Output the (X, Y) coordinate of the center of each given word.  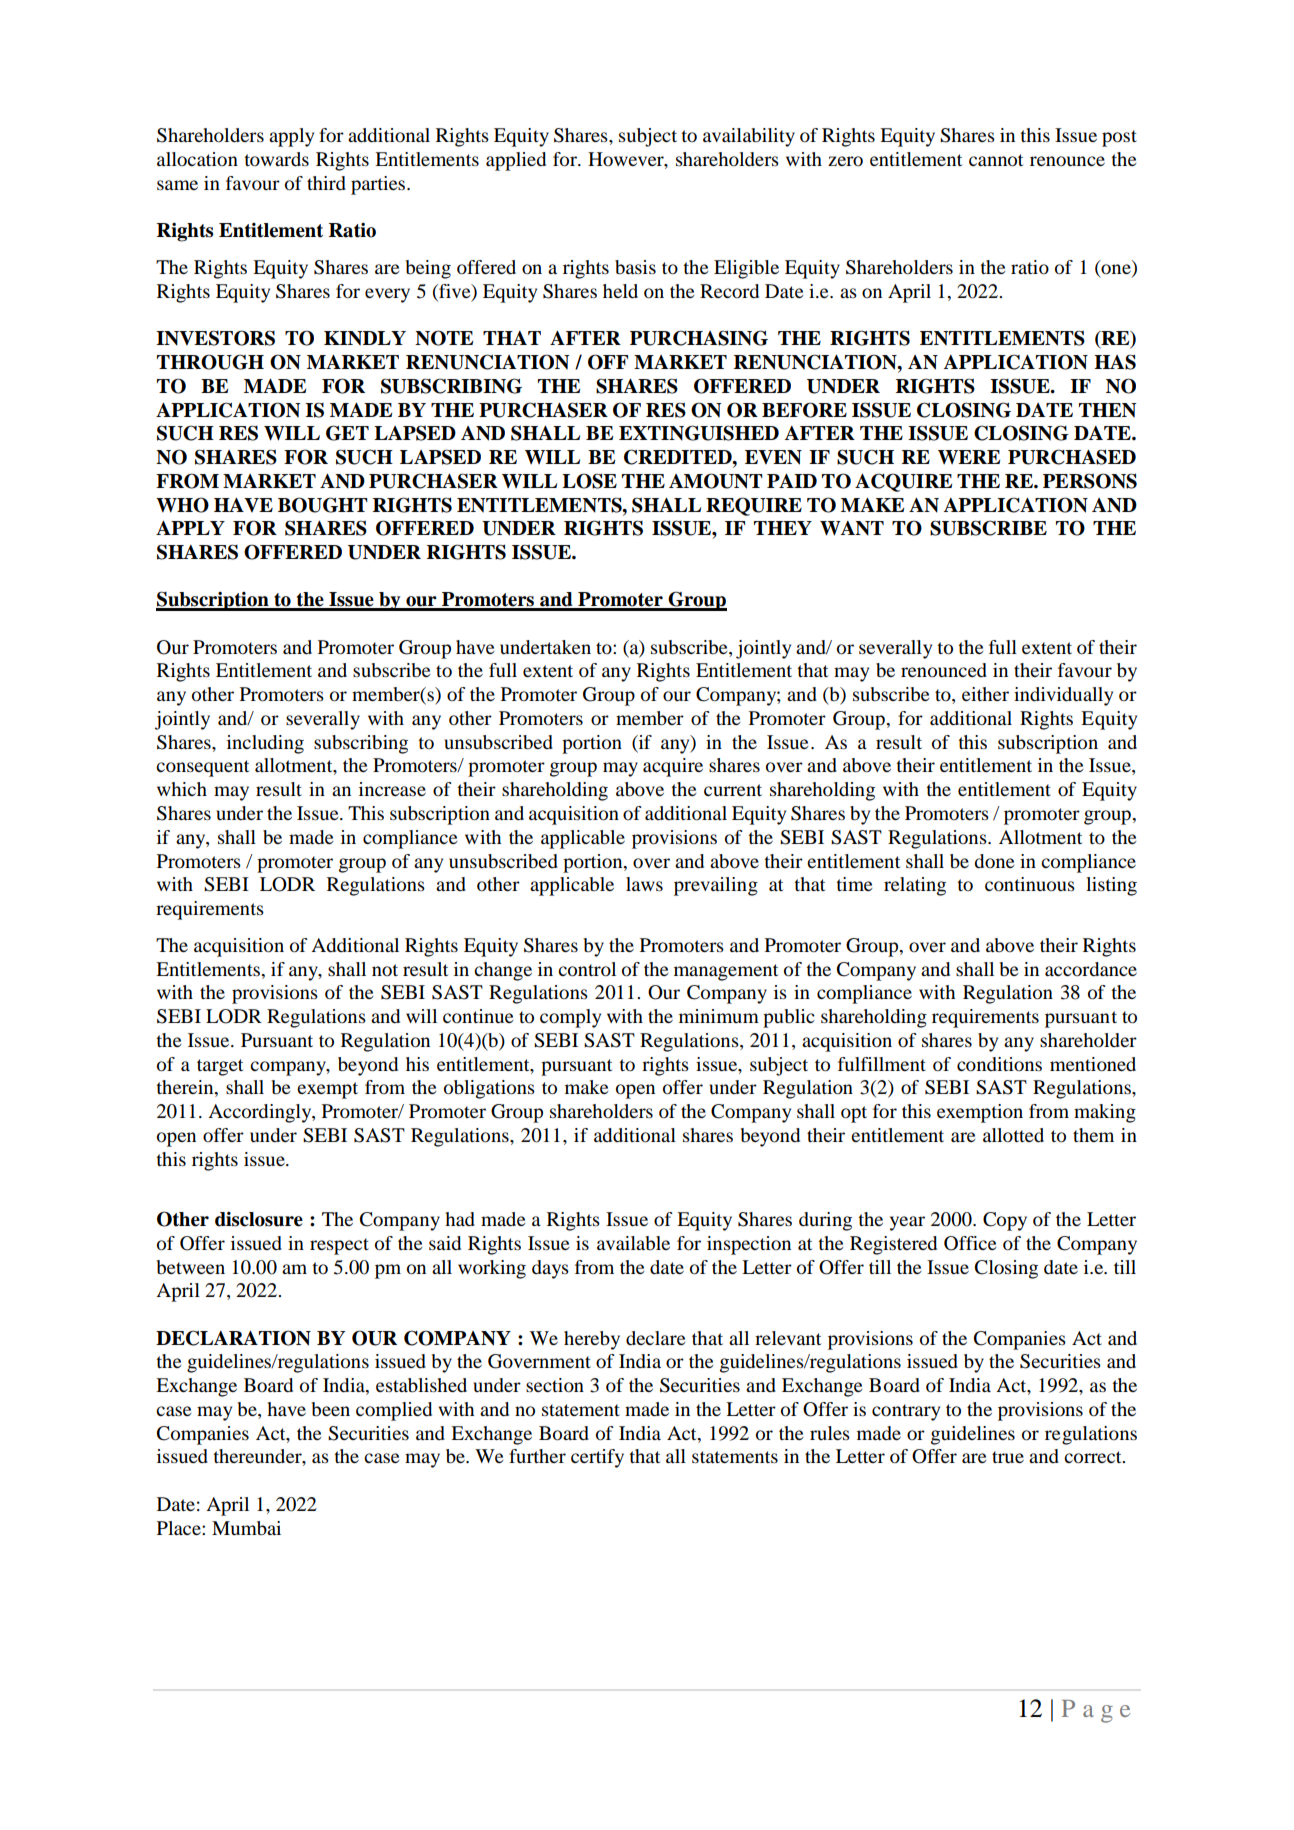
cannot (996, 160)
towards (276, 159)
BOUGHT (323, 505)
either (985, 694)
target (220, 1067)
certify (597, 1458)
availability (749, 137)
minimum (719, 1016)
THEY (783, 528)
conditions (999, 1064)
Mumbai (246, 1528)
